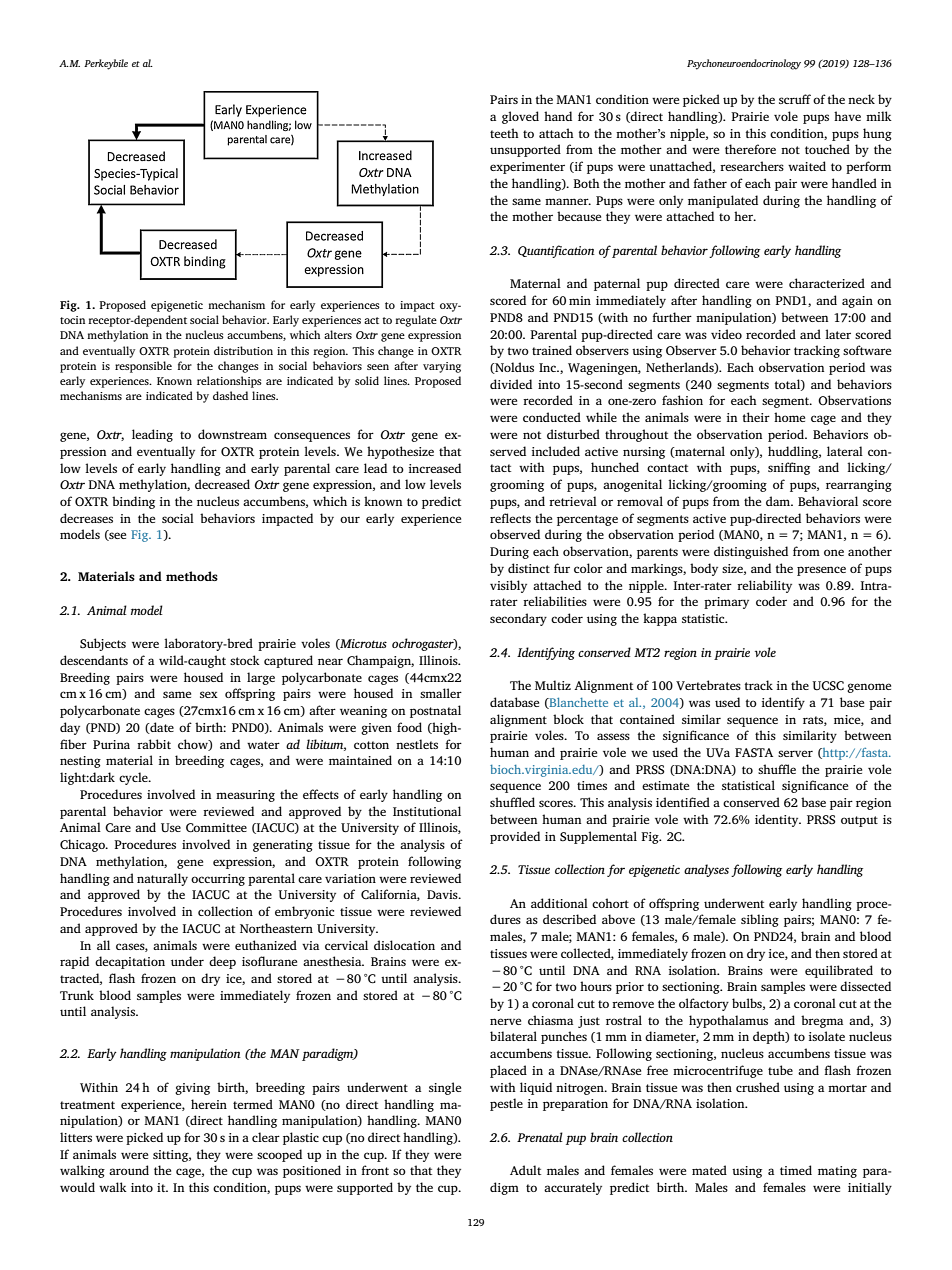  Describe the element at coordinates (103, 644) in the page. I see `Subjects` at that location.
